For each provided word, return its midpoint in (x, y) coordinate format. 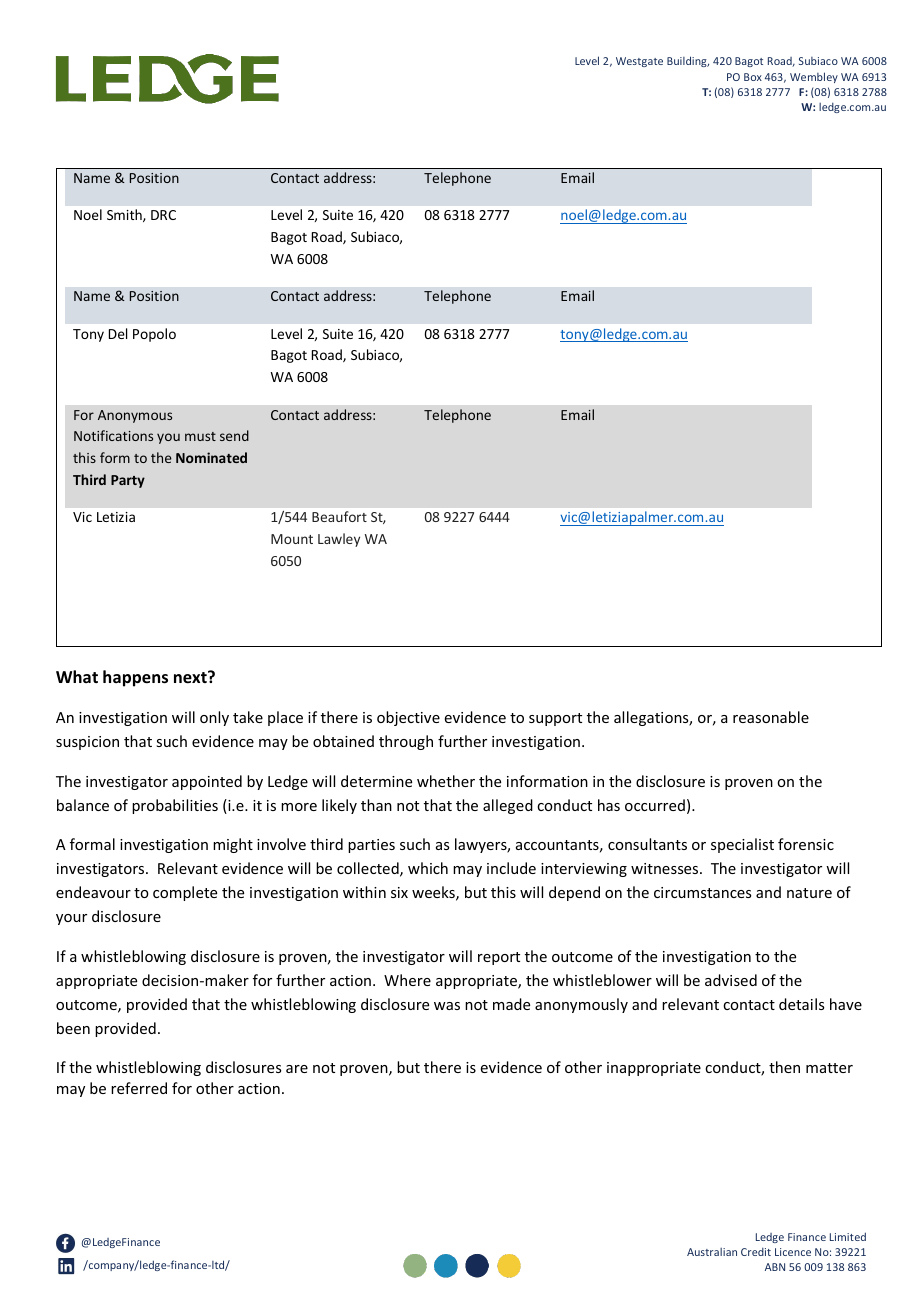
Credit (756, 1252)
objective (408, 718)
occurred (655, 805)
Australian (712, 1252)
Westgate (639, 62)
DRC (163, 215)
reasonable (771, 717)
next (191, 677)
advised (731, 980)
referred (139, 1088)
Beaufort (339, 516)
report (499, 958)
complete (185, 893)
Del (118, 333)
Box (753, 77)
